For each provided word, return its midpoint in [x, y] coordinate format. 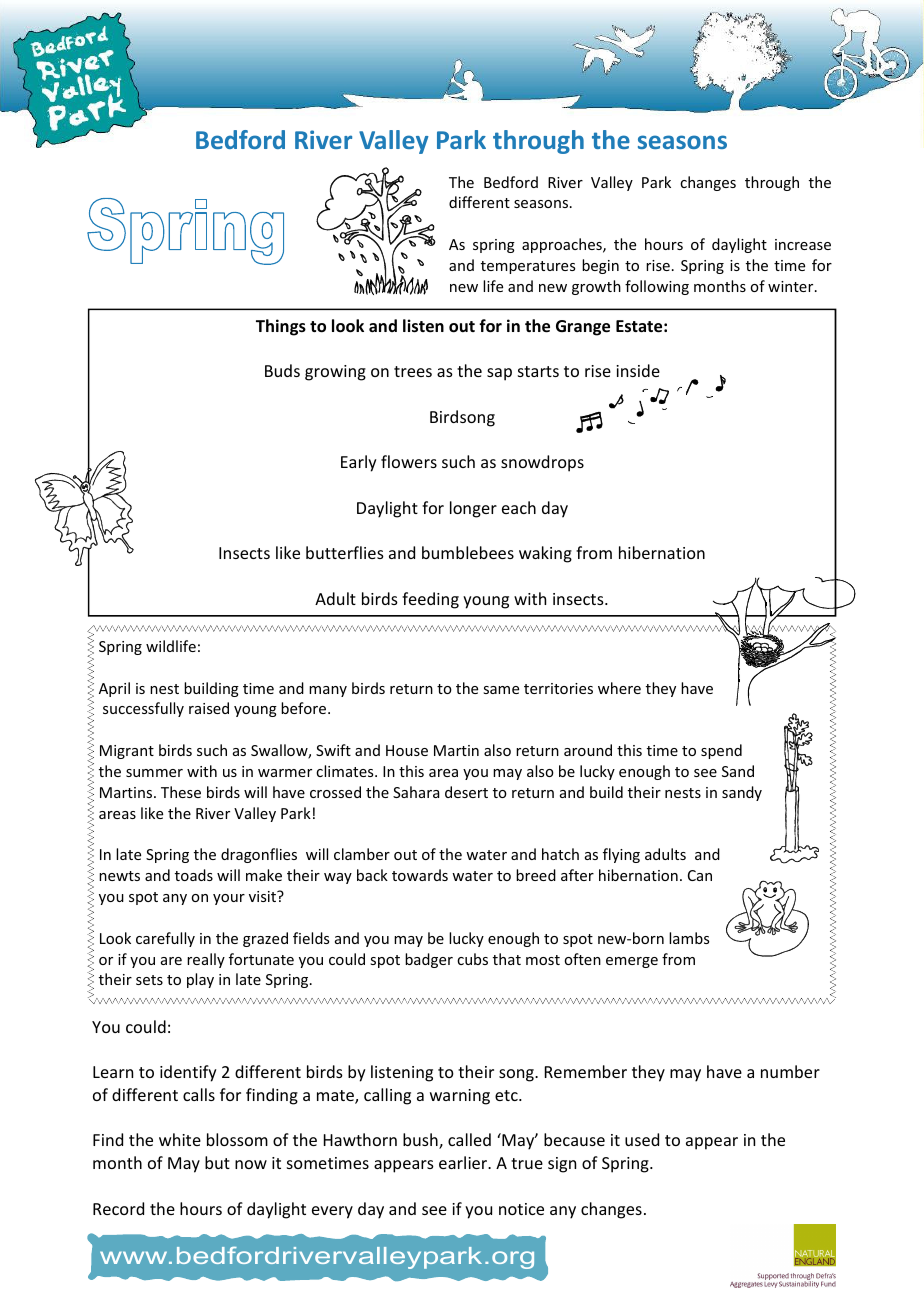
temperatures [528, 267]
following [657, 287]
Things [281, 327]
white [180, 1139]
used [642, 1139]
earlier [464, 1162]
